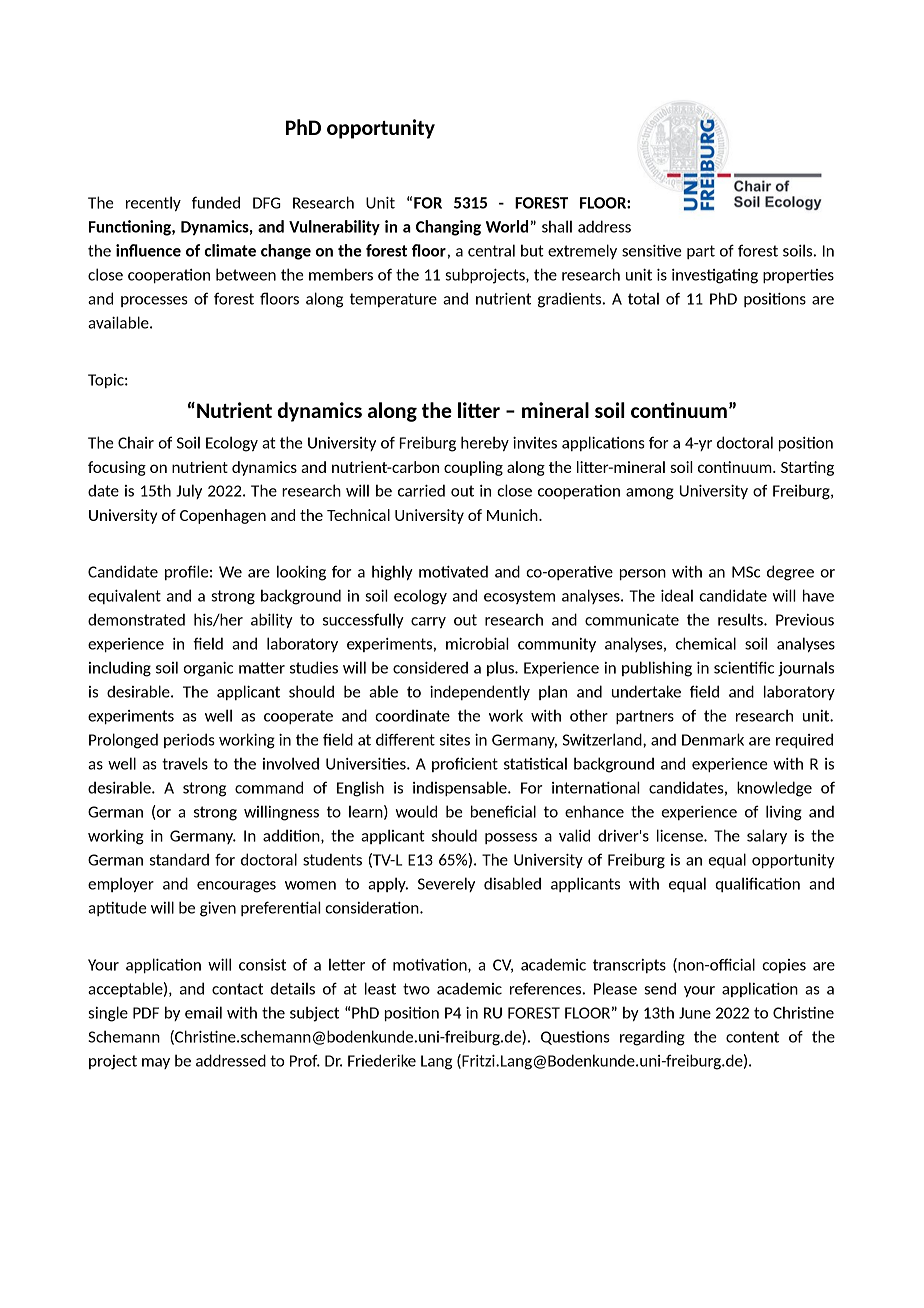  Describe the element at coordinates (446, 884) in the screenshot. I see `Severely` at that location.
